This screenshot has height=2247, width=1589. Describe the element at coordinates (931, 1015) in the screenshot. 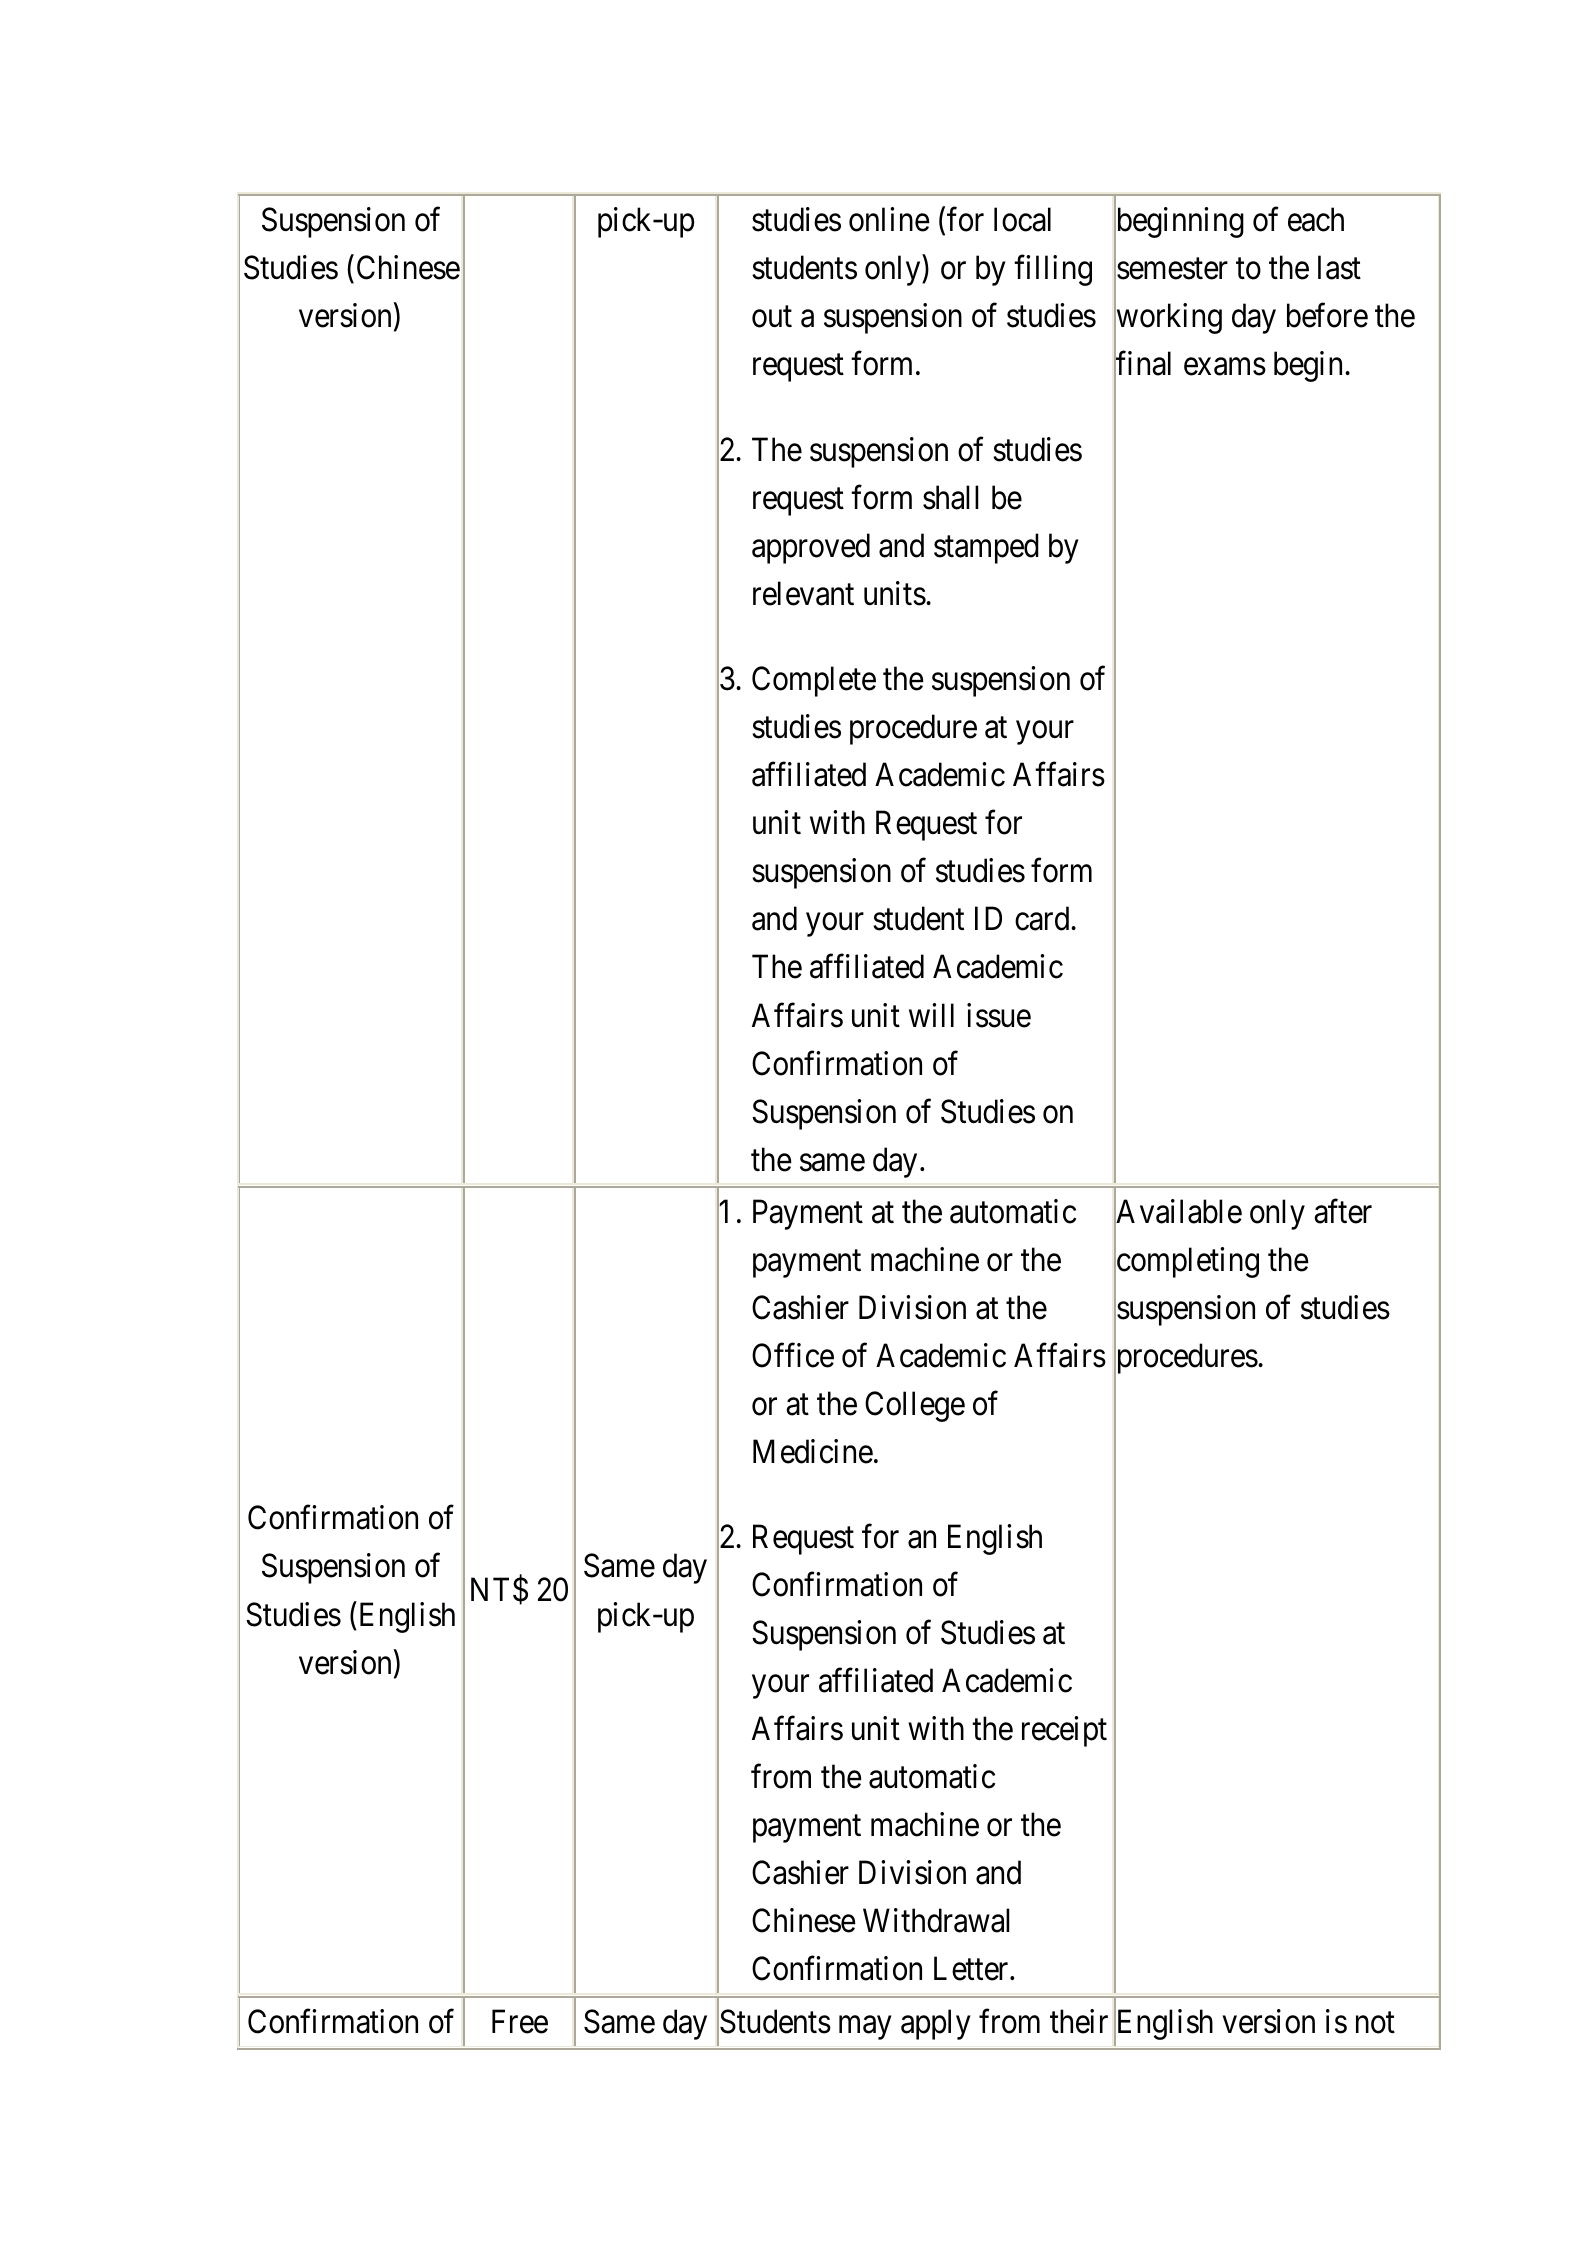

I see `will` at that location.
